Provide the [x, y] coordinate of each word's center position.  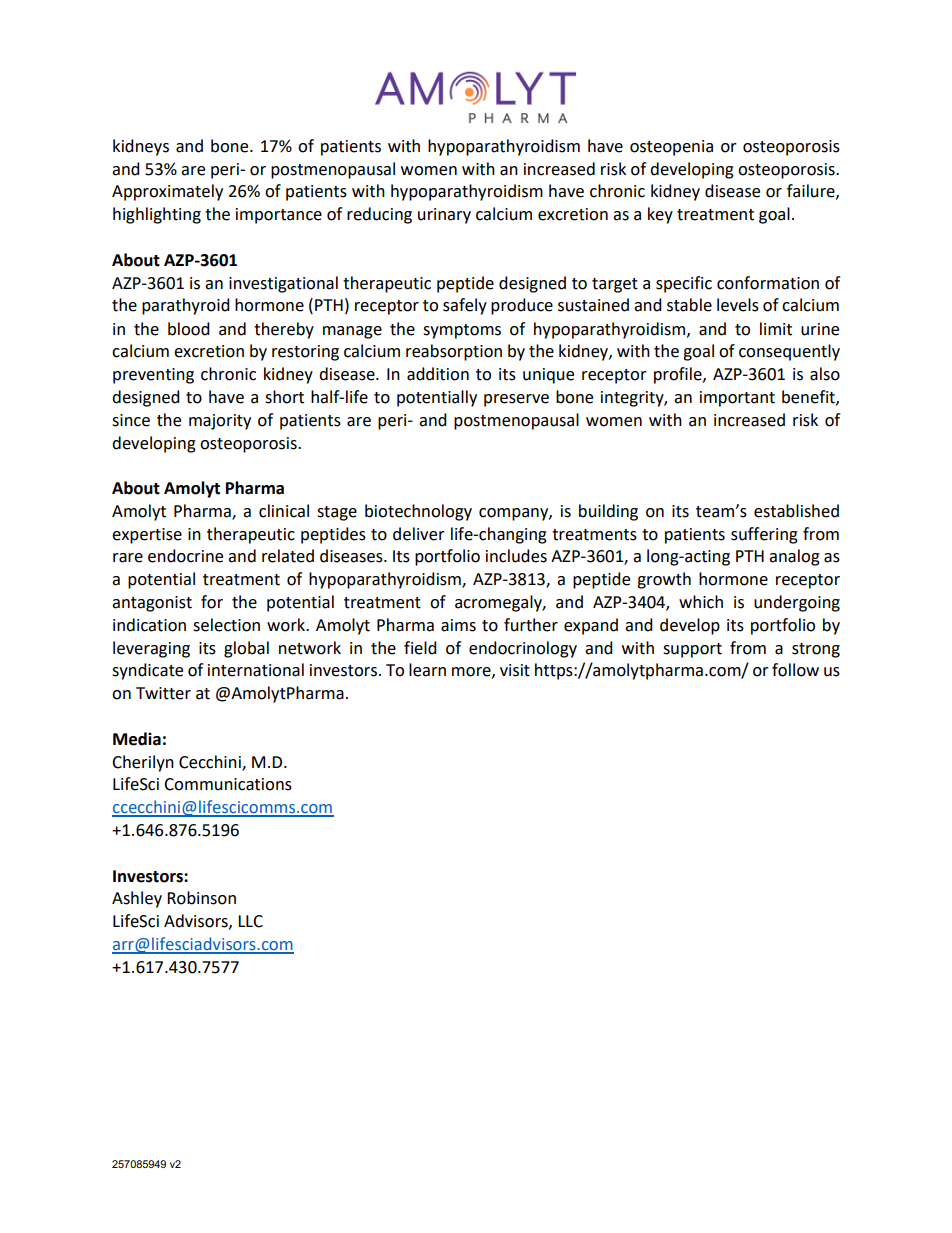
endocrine [185, 556]
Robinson [201, 898]
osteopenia [671, 148]
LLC [250, 921]
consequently [789, 352]
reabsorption [454, 352]
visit [515, 670]
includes [516, 556]
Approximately [167, 192]
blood [189, 329]
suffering [764, 535]
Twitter [163, 693]
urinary [444, 216]
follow [795, 670]
